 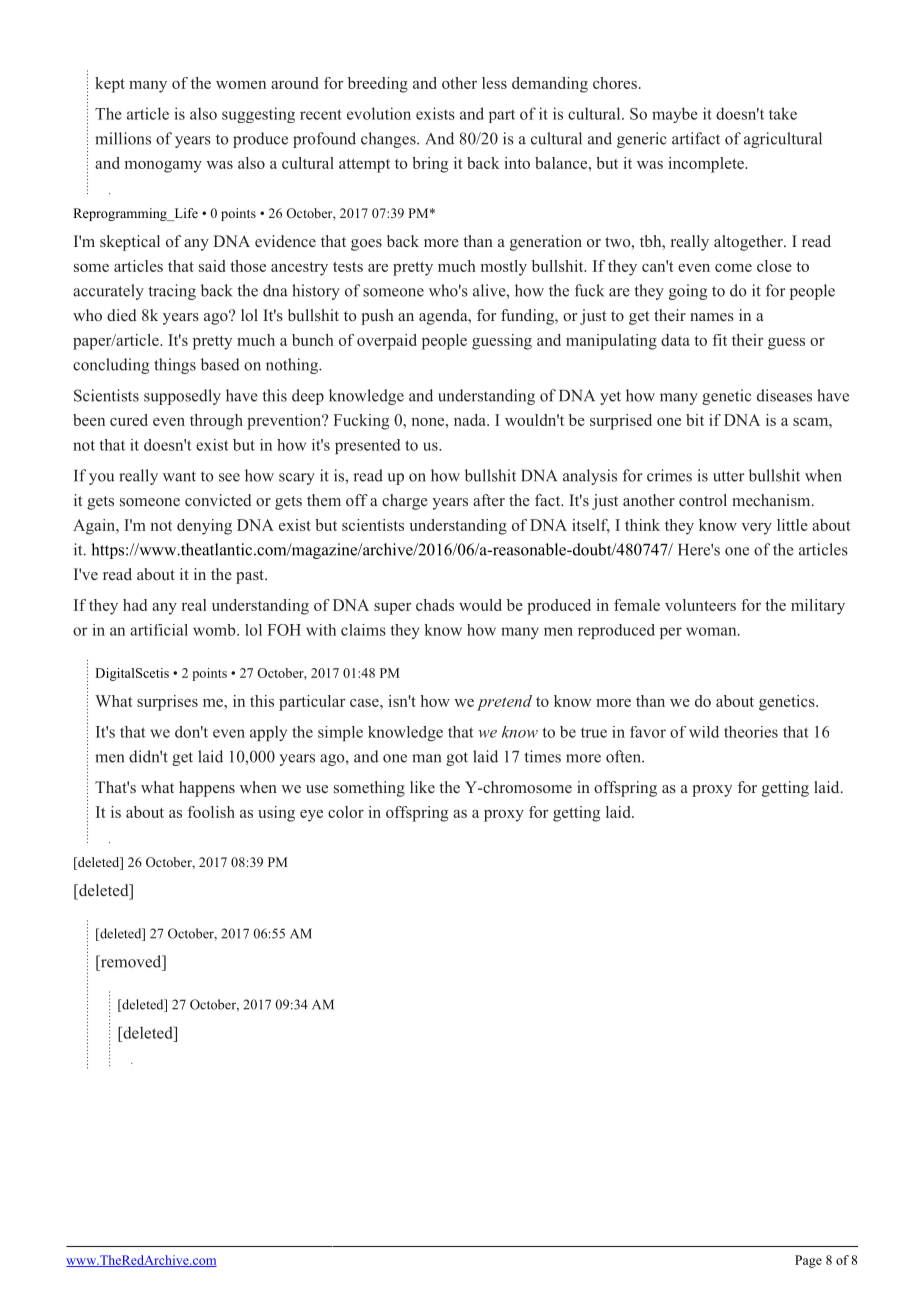 What do you see at coordinates (489, 500) in the document?
I see `after` at bounding box center [489, 500].
